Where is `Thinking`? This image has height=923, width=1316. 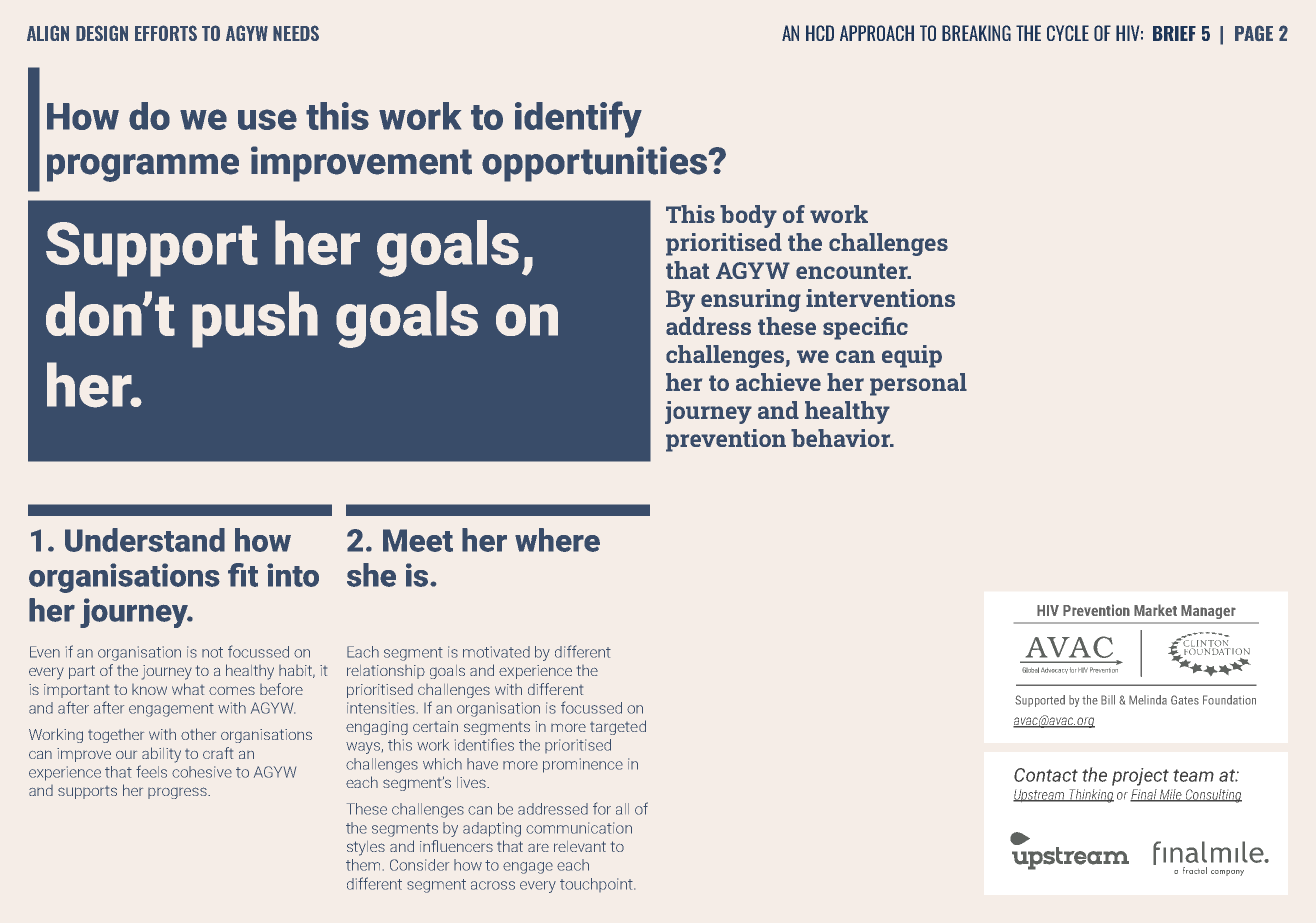 Thinking is located at coordinates (1090, 796).
